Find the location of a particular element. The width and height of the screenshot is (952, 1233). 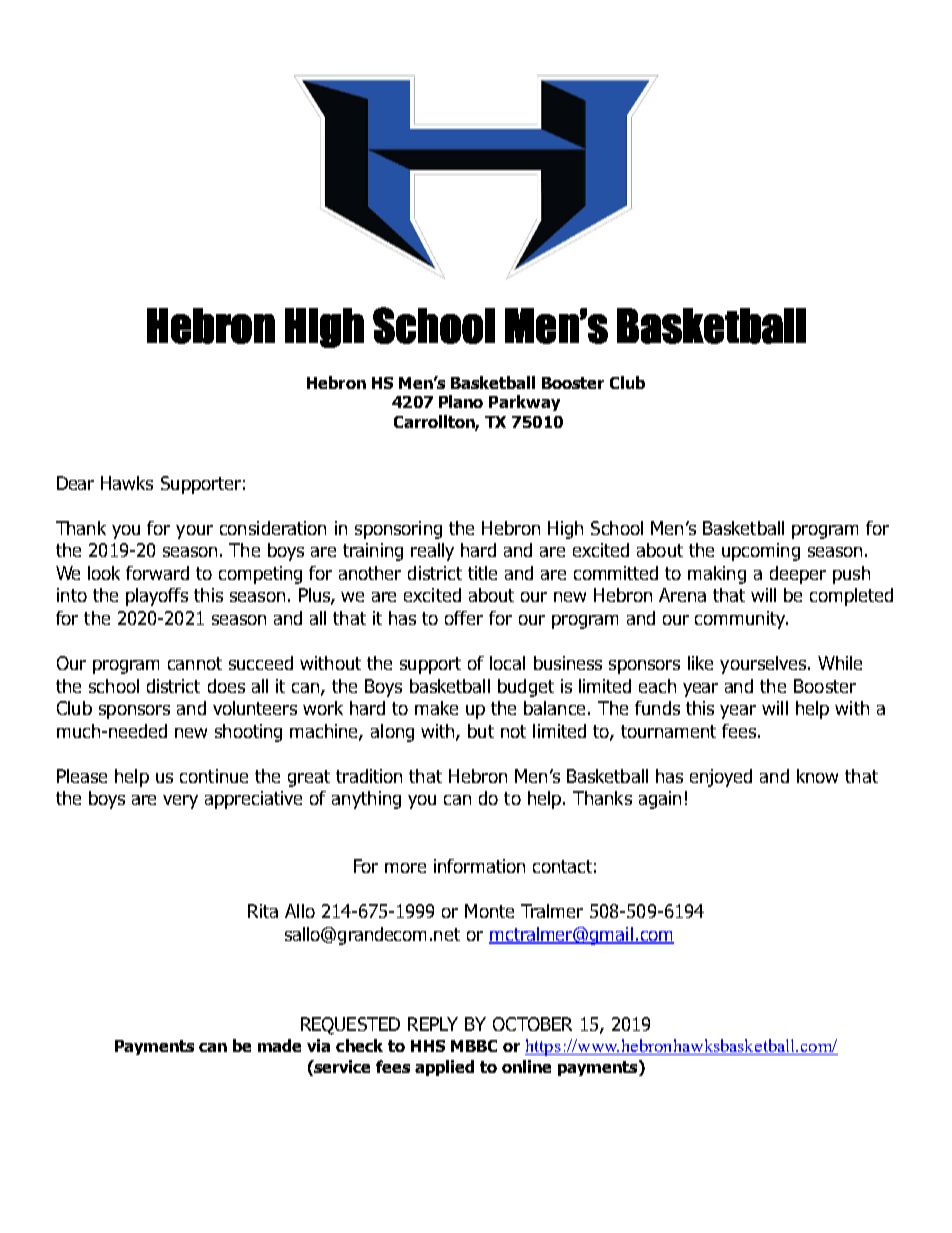

Parkway is located at coordinates (524, 403).
